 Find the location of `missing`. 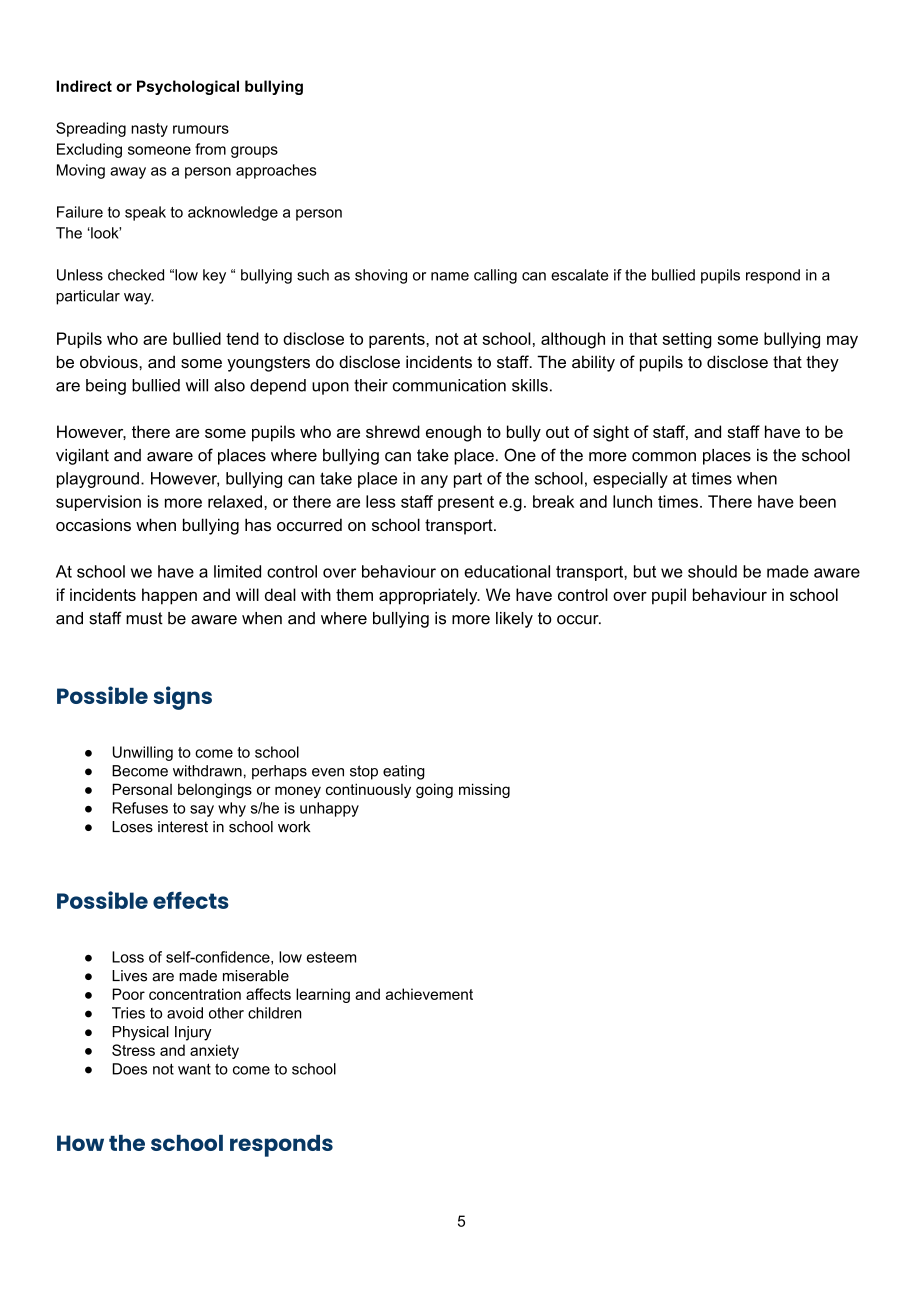

missing is located at coordinates (484, 790).
